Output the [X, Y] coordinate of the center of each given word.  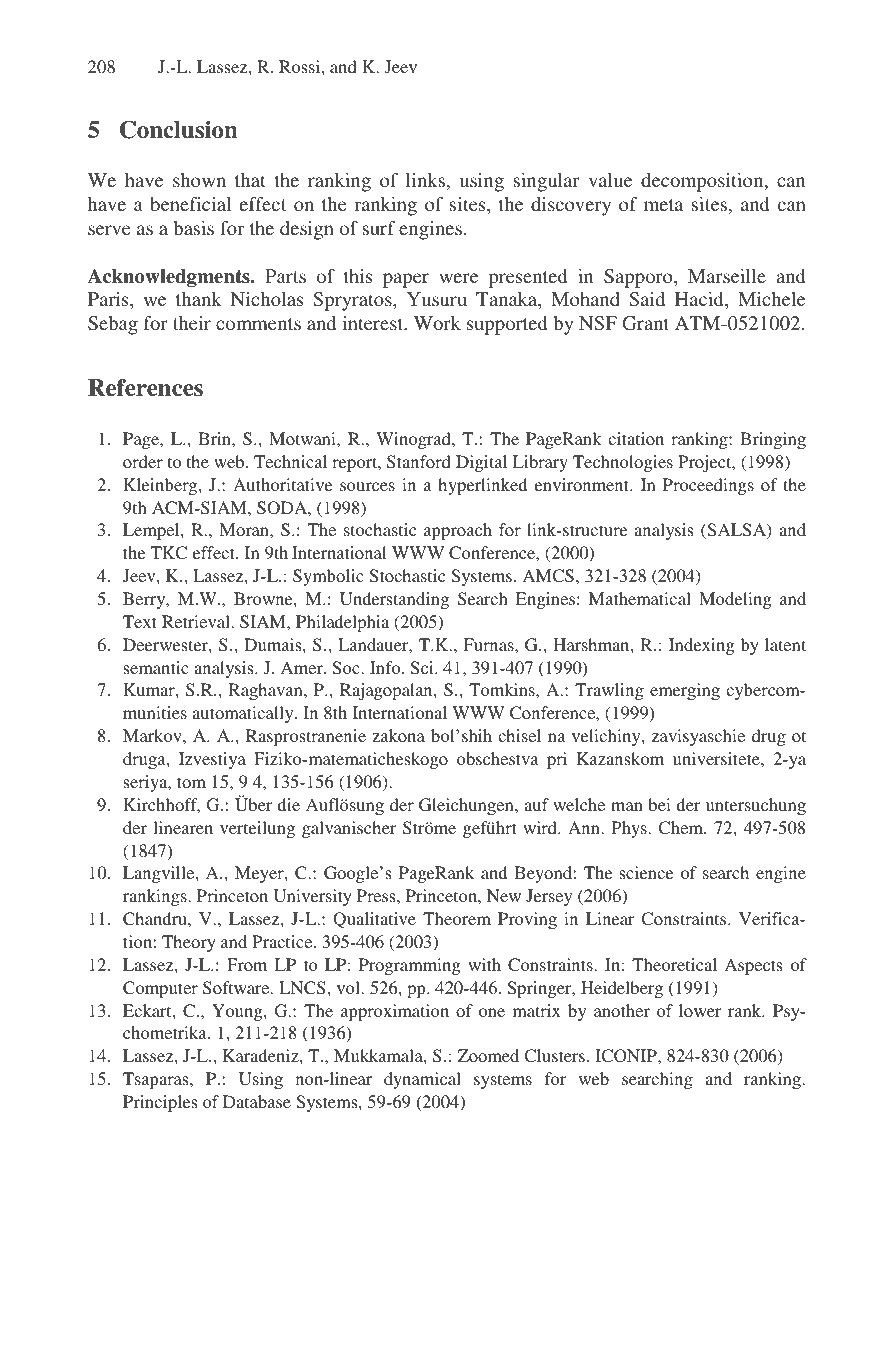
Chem [682, 827]
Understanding [394, 600]
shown [199, 180]
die [288, 804]
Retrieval [197, 621]
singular [547, 182]
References [145, 387]
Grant [645, 323]
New [504, 895]
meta [663, 205]
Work [437, 323]
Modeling [735, 600]
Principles [160, 1103]
